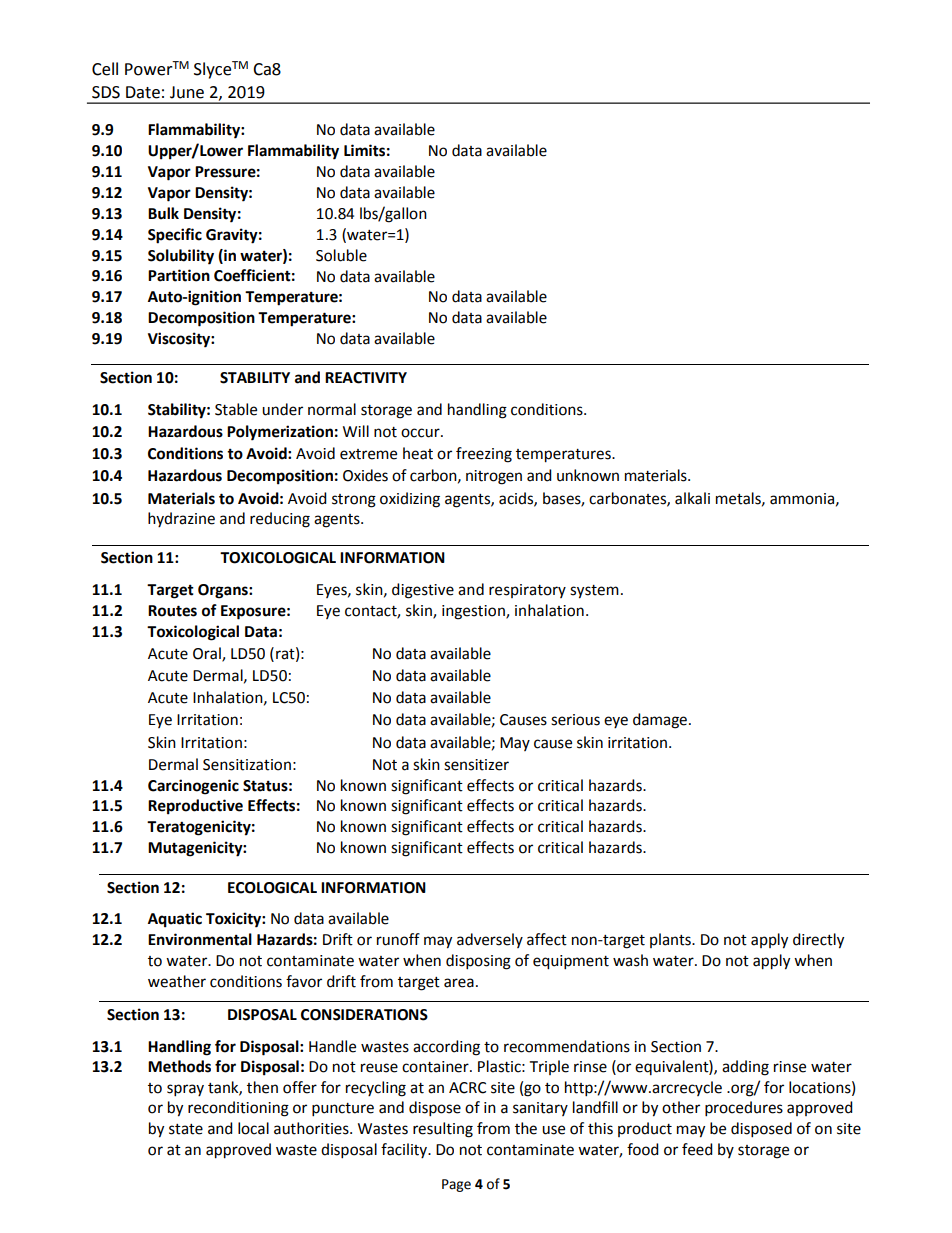  Describe the element at coordinates (443, 1130) in the page. I see `resulting` at that location.
